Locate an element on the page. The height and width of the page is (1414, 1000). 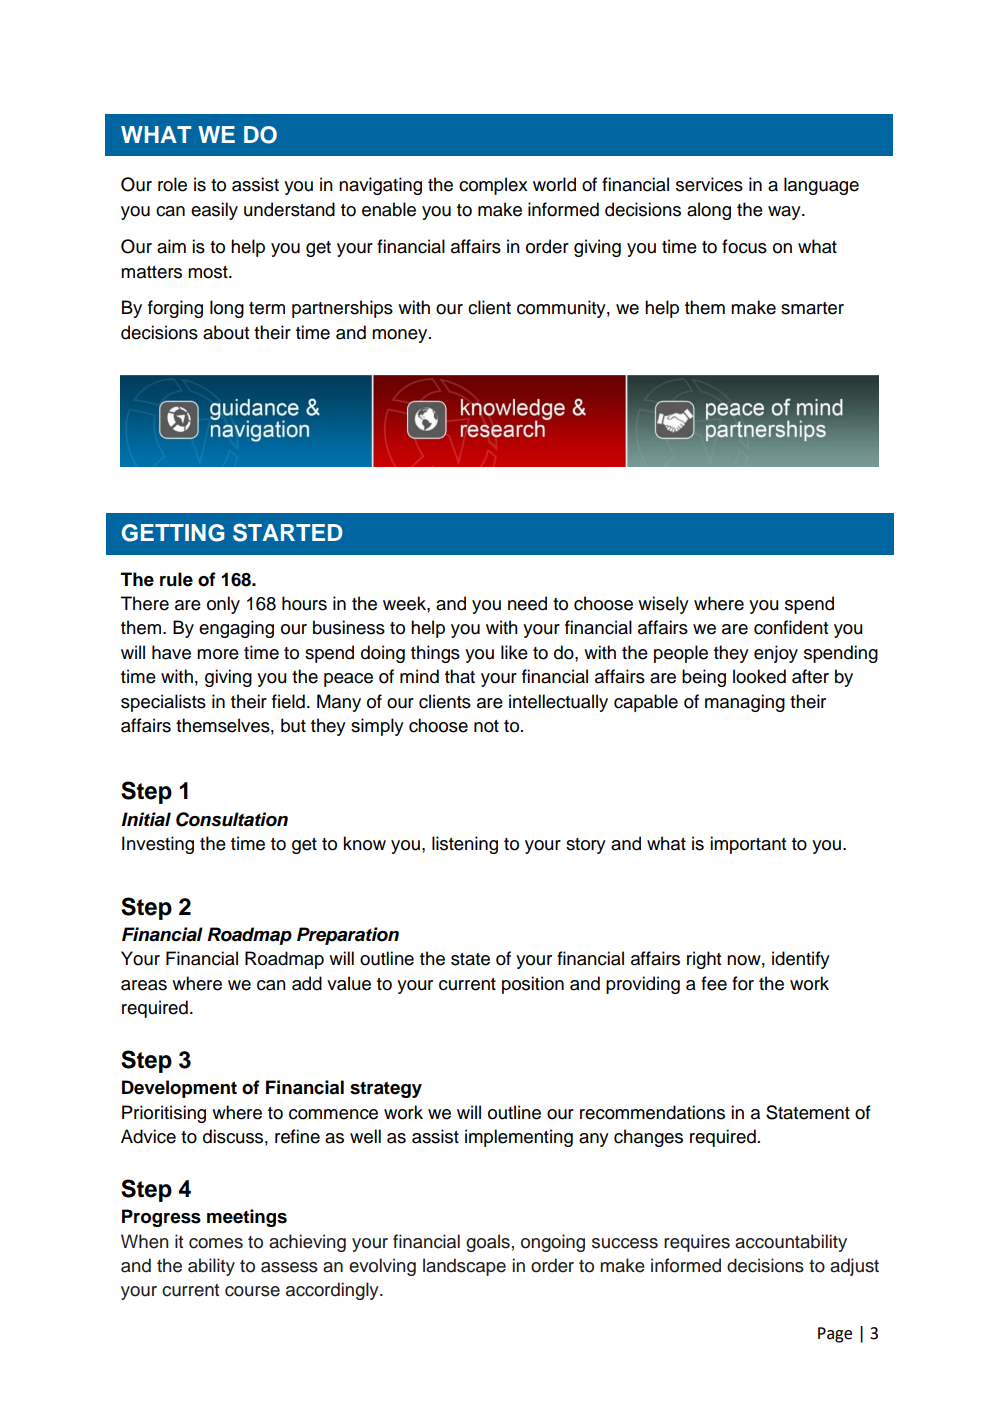
way is located at coordinates (785, 213).
